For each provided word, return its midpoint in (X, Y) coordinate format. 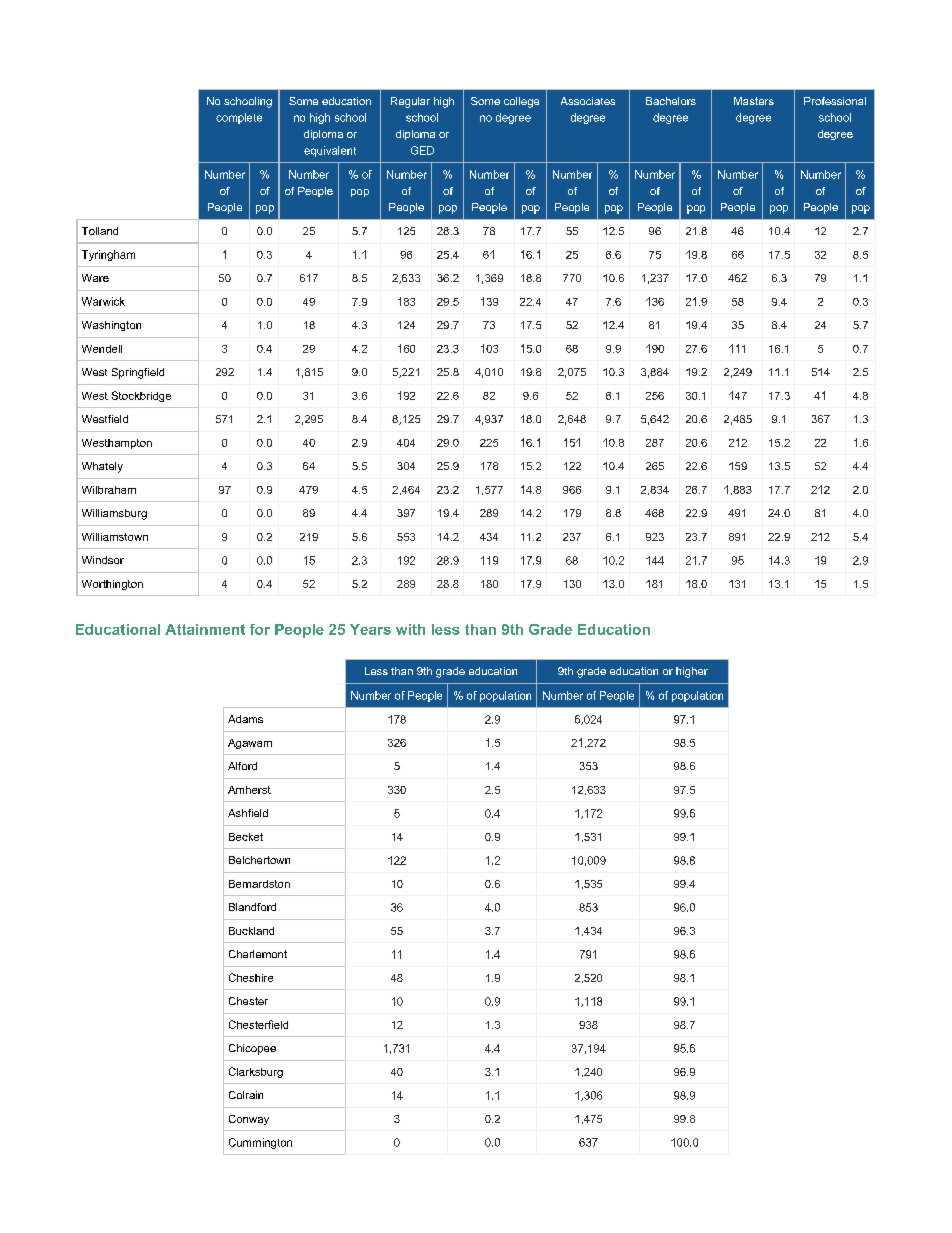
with (410, 629)
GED (422, 150)
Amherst (249, 790)
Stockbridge (141, 396)
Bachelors (671, 101)
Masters (754, 101)
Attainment (205, 629)
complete (239, 118)
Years (370, 629)
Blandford (252, 907)
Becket (246, 837)
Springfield (138, 373)
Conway (249, 1120)
